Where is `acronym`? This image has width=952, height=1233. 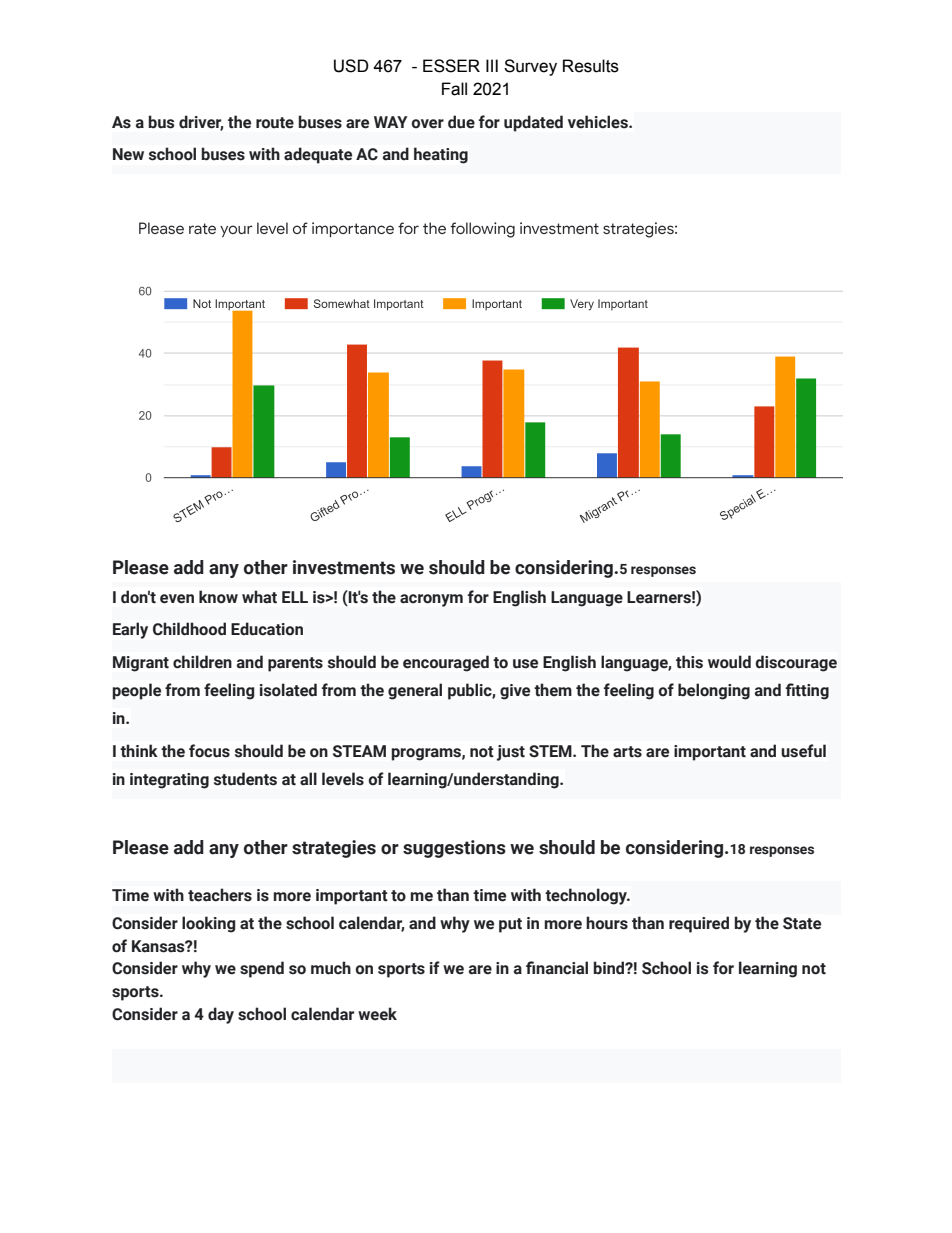
acronym is located at coordinates (431, 600).
